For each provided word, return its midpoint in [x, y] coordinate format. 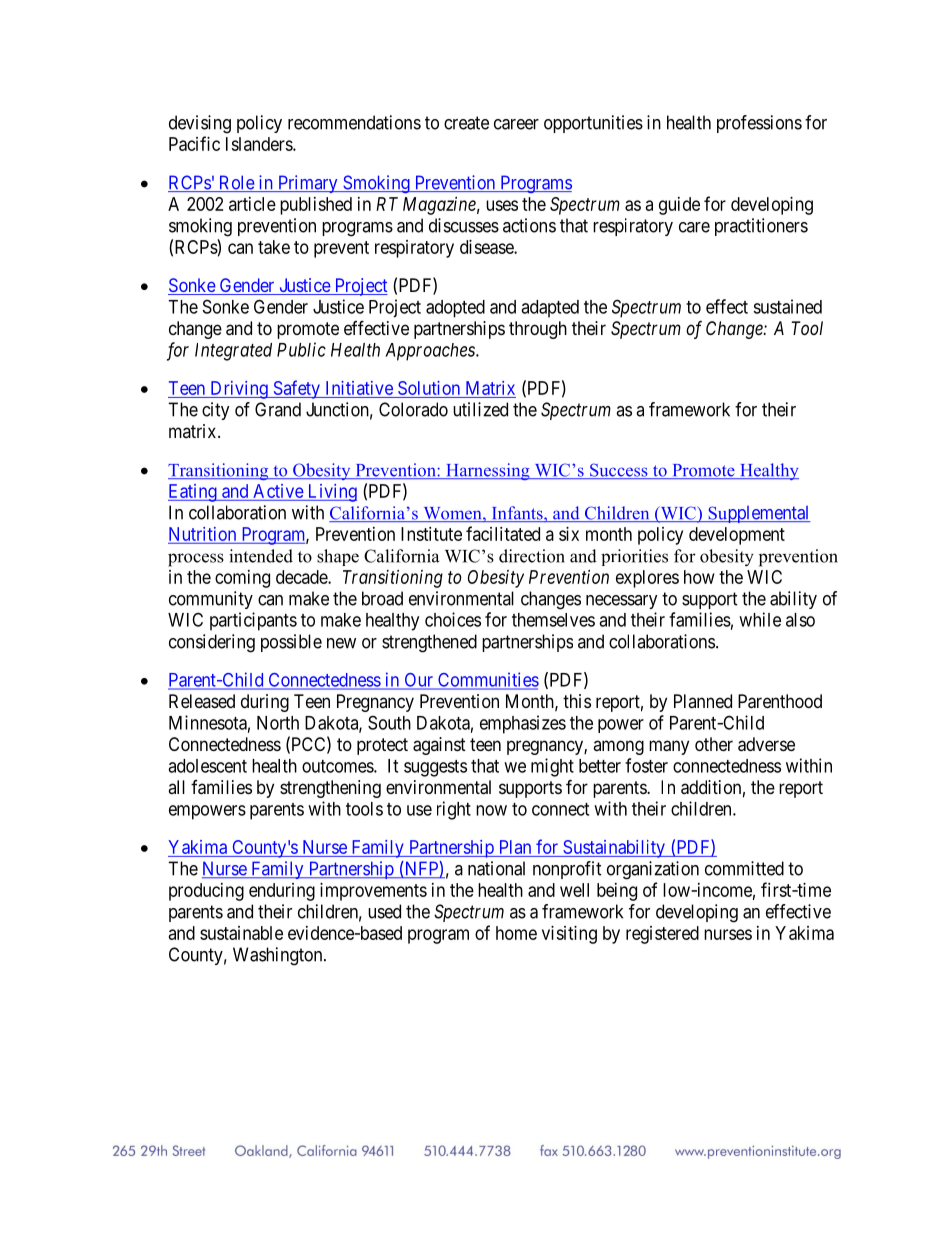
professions [759, 124]
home [516, 933]
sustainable [241, 933]
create [466, 123]
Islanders [260, 144]
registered [662, 935]
